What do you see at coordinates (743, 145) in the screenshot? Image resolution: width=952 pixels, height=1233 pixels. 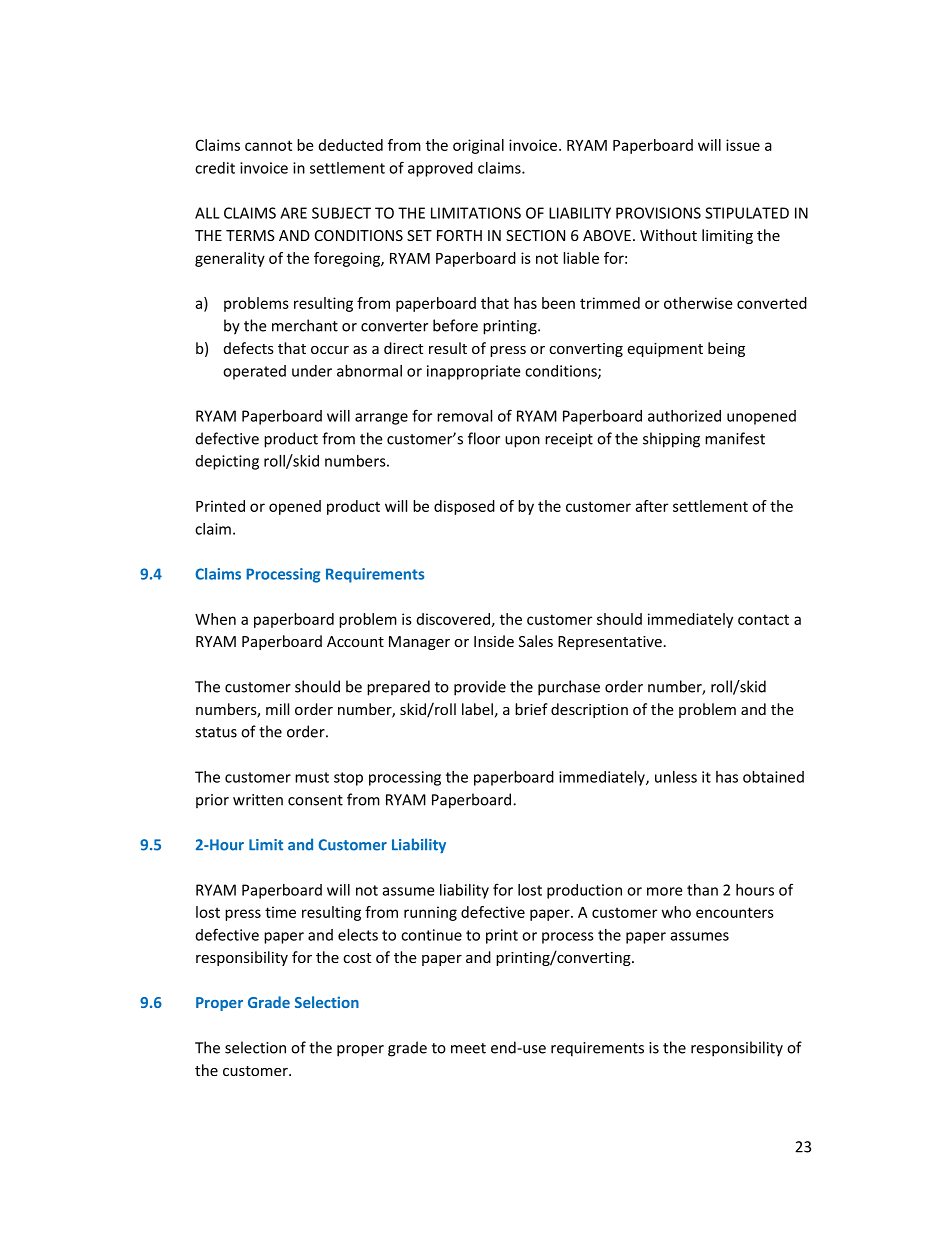 I see `issue` at bounding box center [743, 145].
